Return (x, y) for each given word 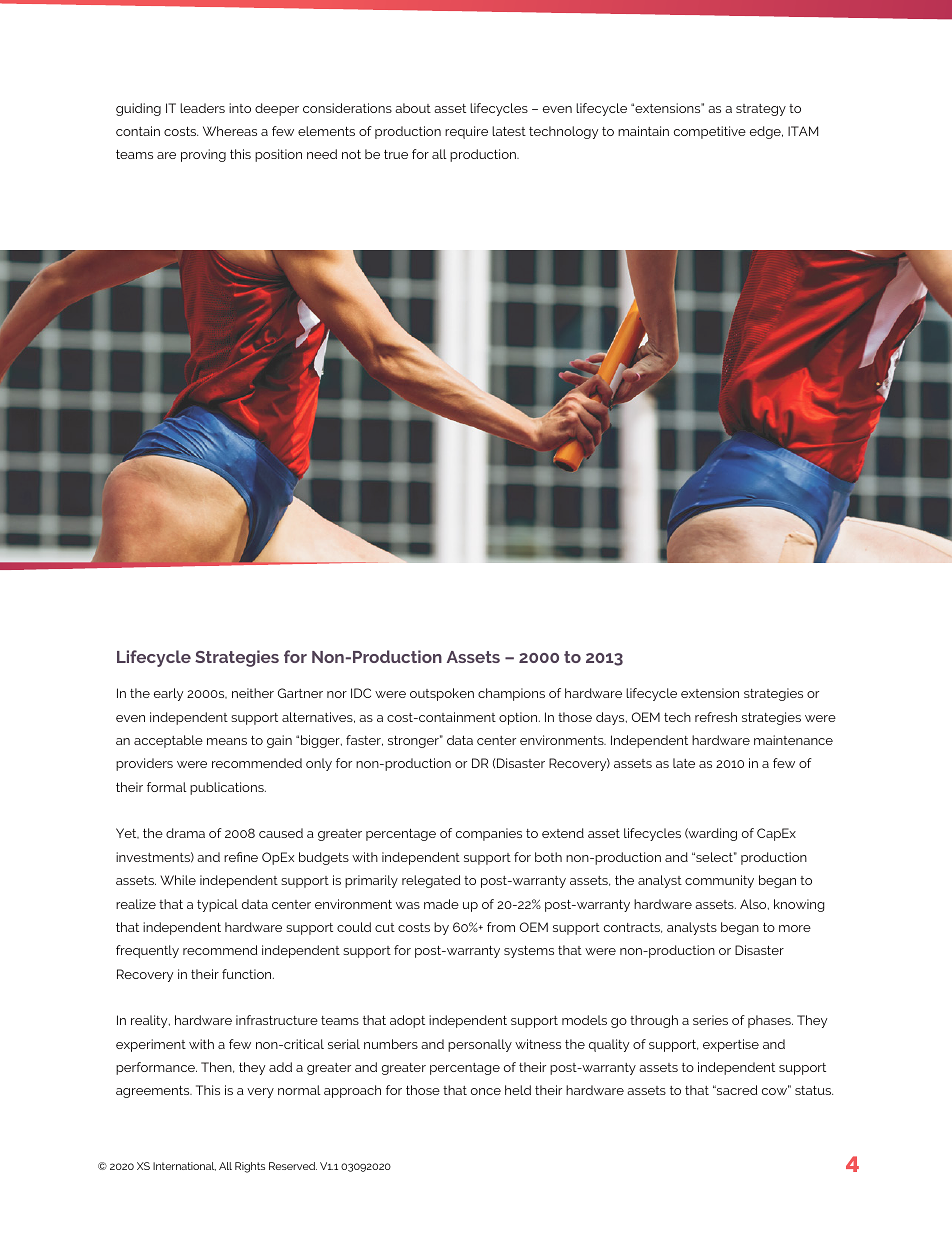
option (519, 718)
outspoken (442, 694)
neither (253, 693)
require (466, 132)
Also (754, 904)
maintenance (793, 740)
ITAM (803, 131)
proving (203, 155)
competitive (710, 132)
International (184, 1166)
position (278, 155)
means (227, 741)
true (396, 154)
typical (217, 905)
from (501, 927)
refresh (716, 717)
